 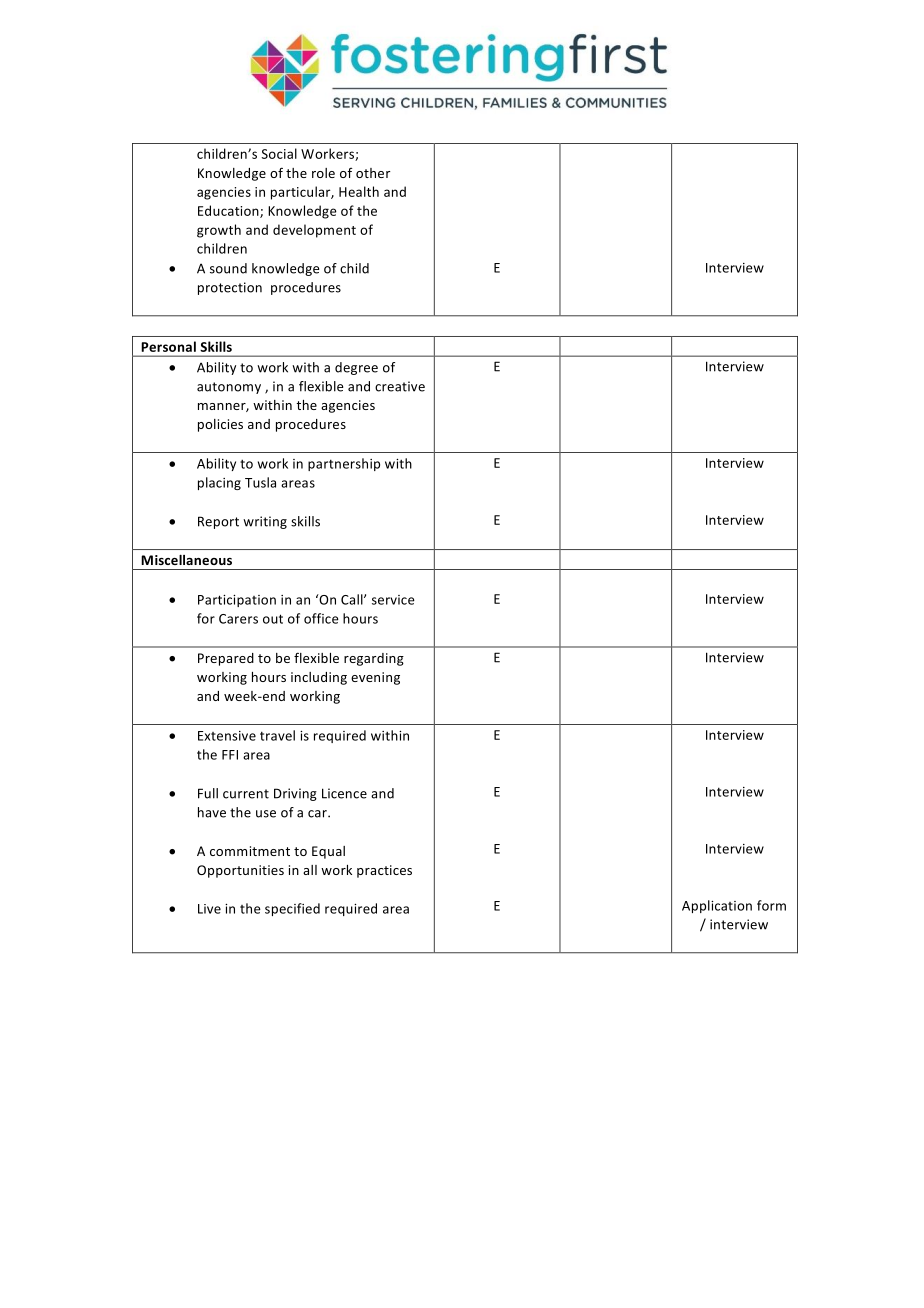 I want to click on Social, so click(x=279, y=153).
